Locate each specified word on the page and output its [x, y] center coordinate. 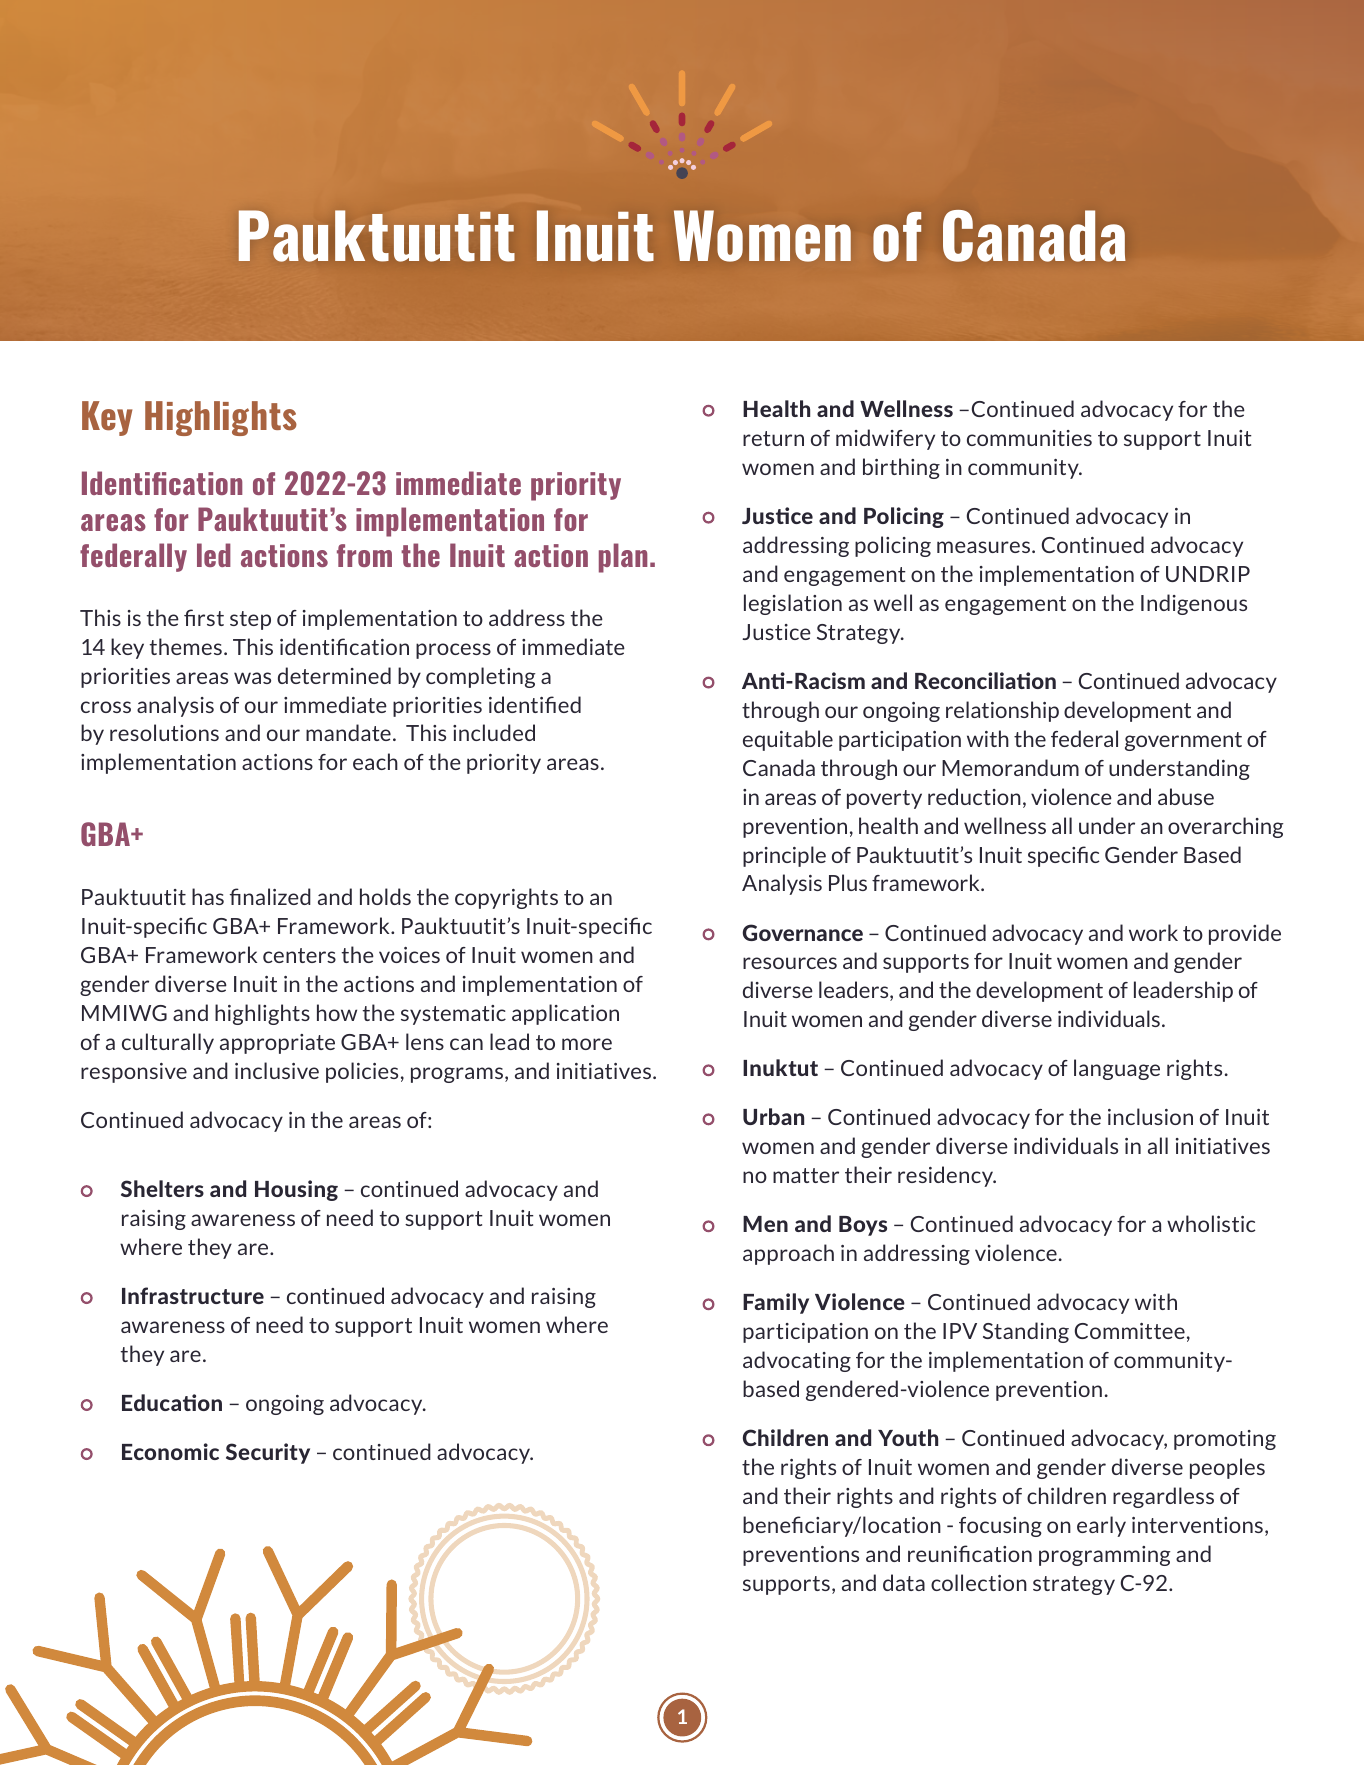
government [1183, 741]
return [773, 438]
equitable [788, 740]
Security [268, 1453]
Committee [1130, 1331]
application [565, 1014]
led [214, 555]
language [1117, 1069]
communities [1029, 438]
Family [776, 1303]
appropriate [277, 1044]
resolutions [164, 732]
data [904, 1582]
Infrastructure [193, 1295]
